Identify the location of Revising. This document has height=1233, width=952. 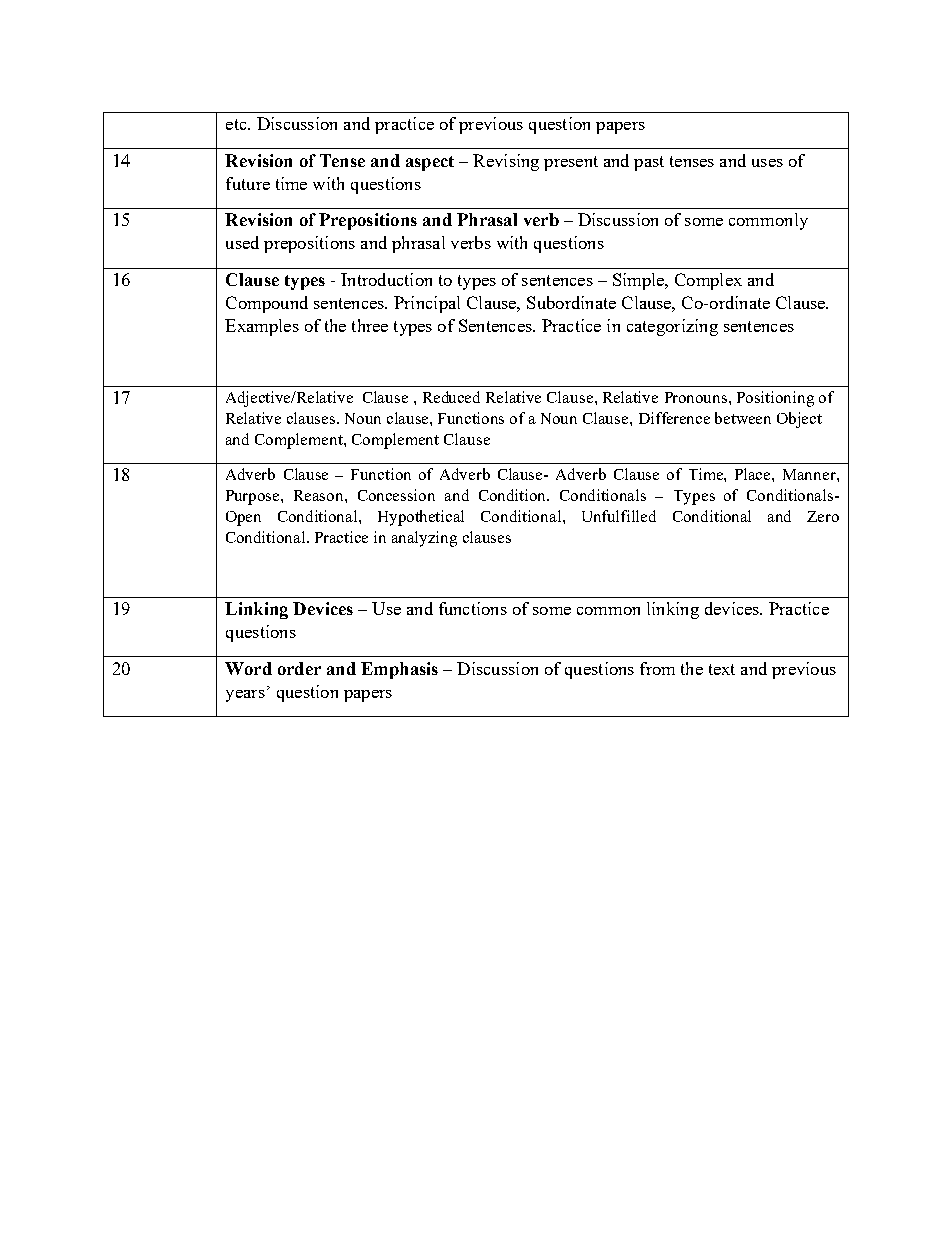
(506, 162).
